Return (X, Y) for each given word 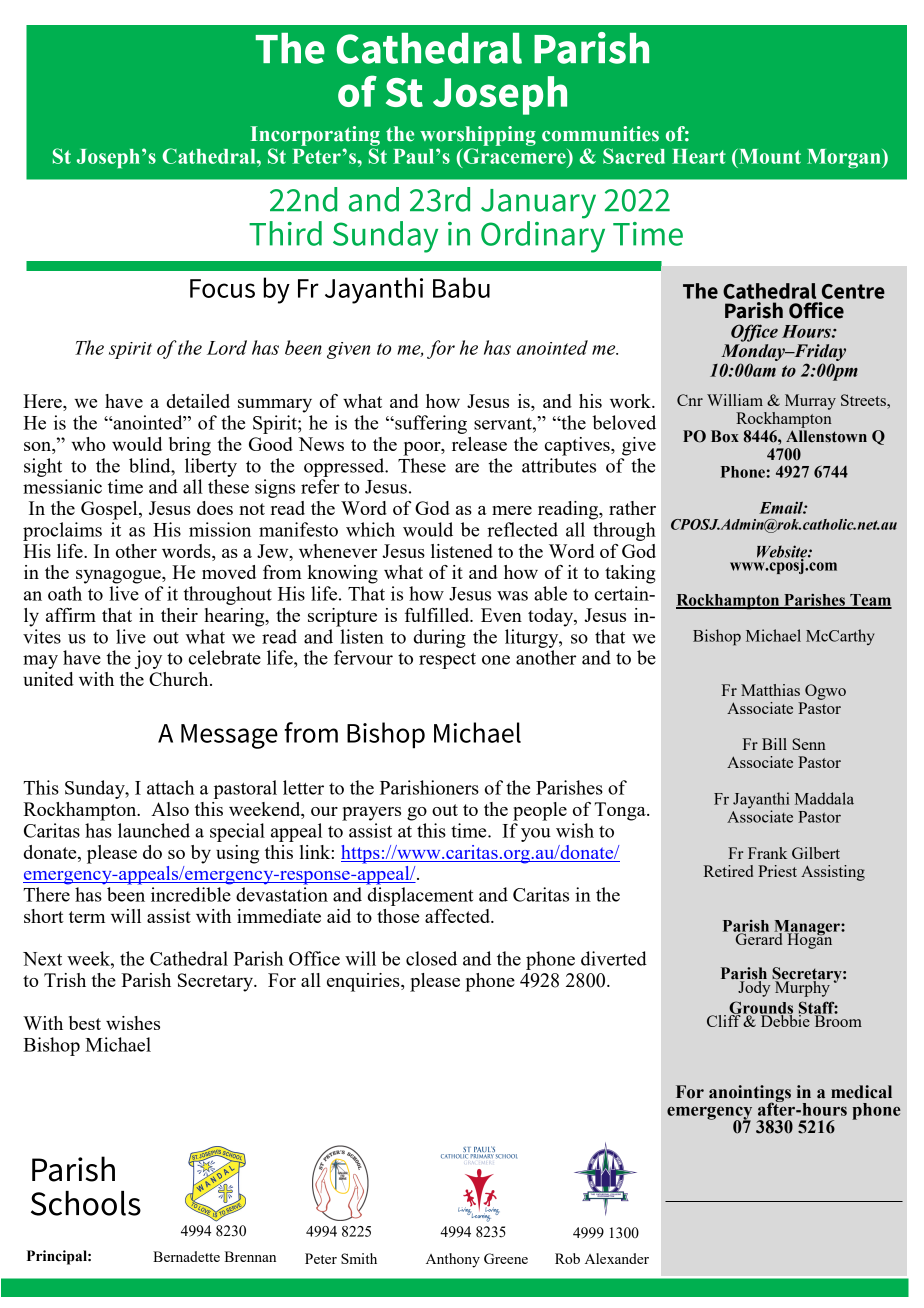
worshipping (478, 136)
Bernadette (186, 1256)
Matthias (770, 690)
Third (285, 233)
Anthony (453, 1260)
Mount (769, 156)
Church (180, 679)
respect (447, 660)
